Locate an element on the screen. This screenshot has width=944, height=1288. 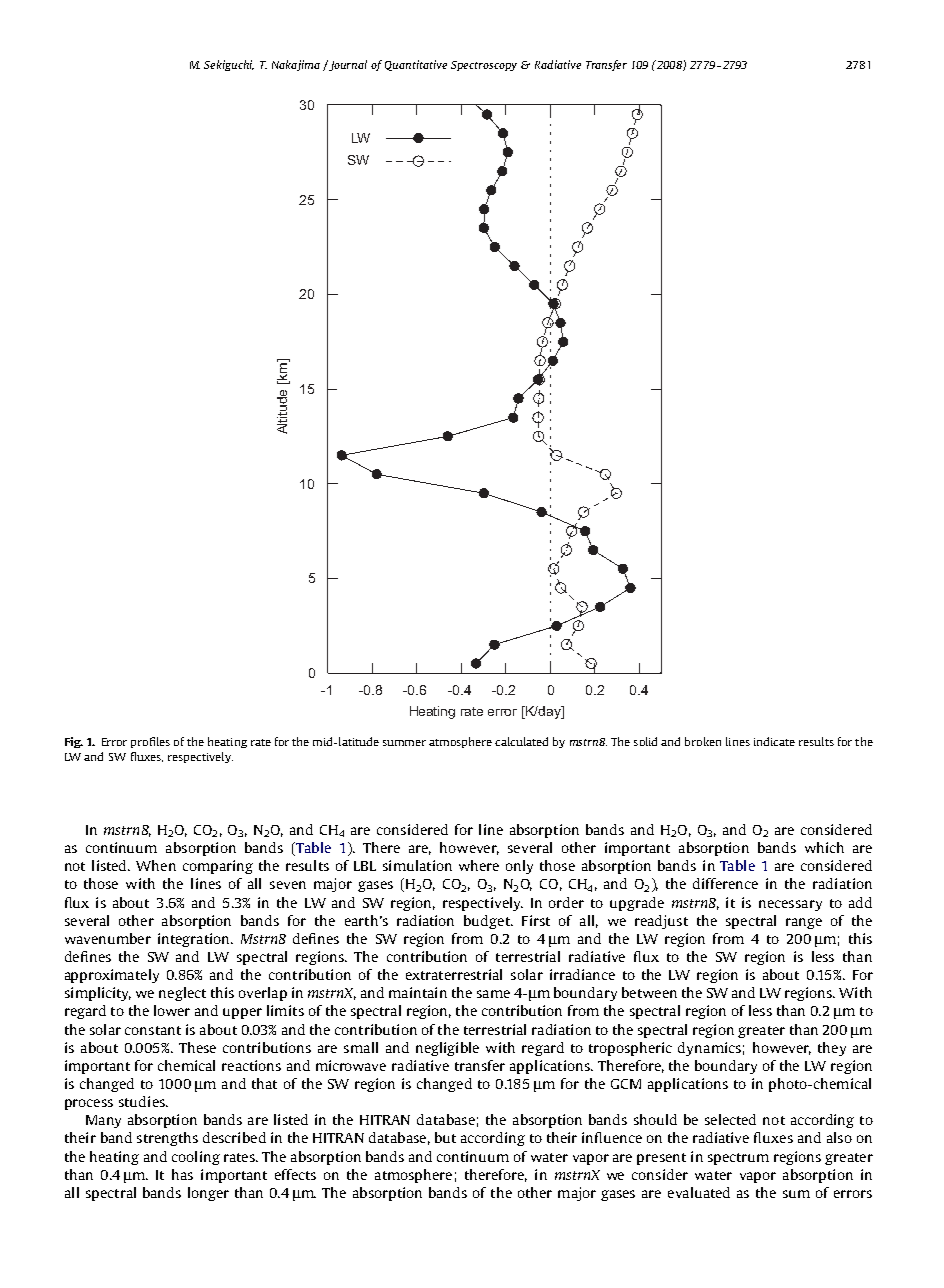
calculated is located at coordinates (521, 741).
